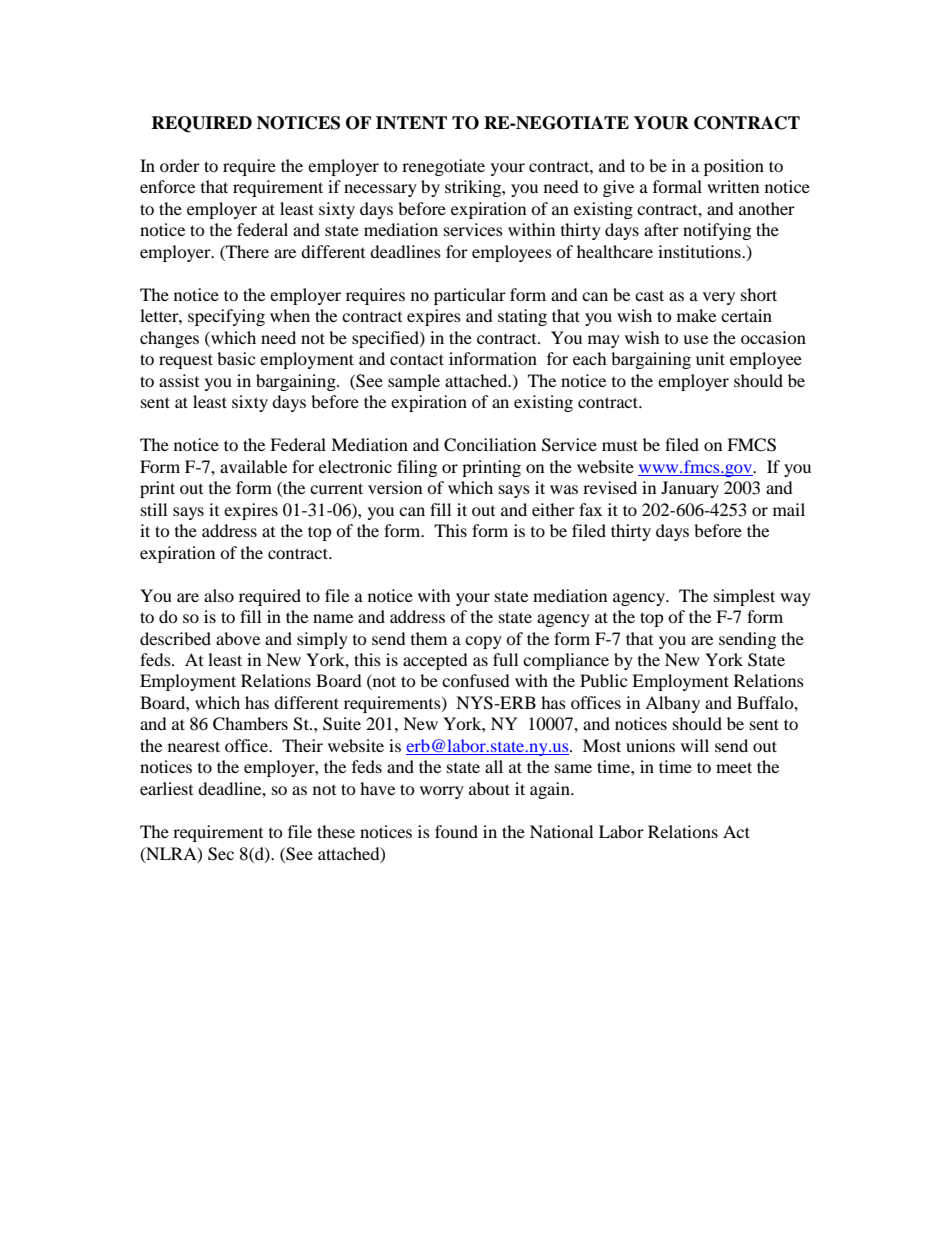 The width and height of the page is (952, 1233). Describe the element at coordinates (734, 167) in the page. I see `position` at that location.
